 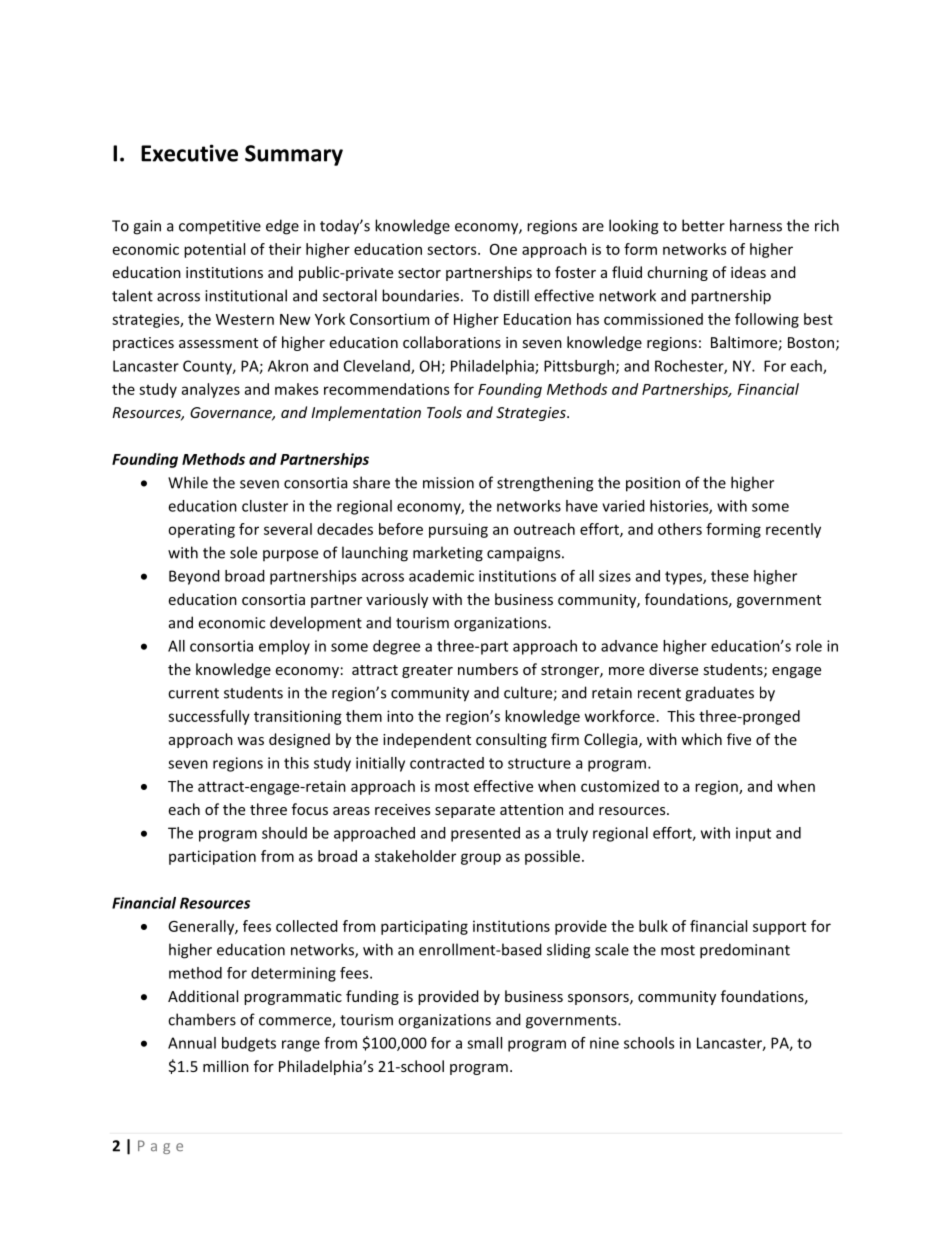 I want to click on role, so click(x=809, y=646).
